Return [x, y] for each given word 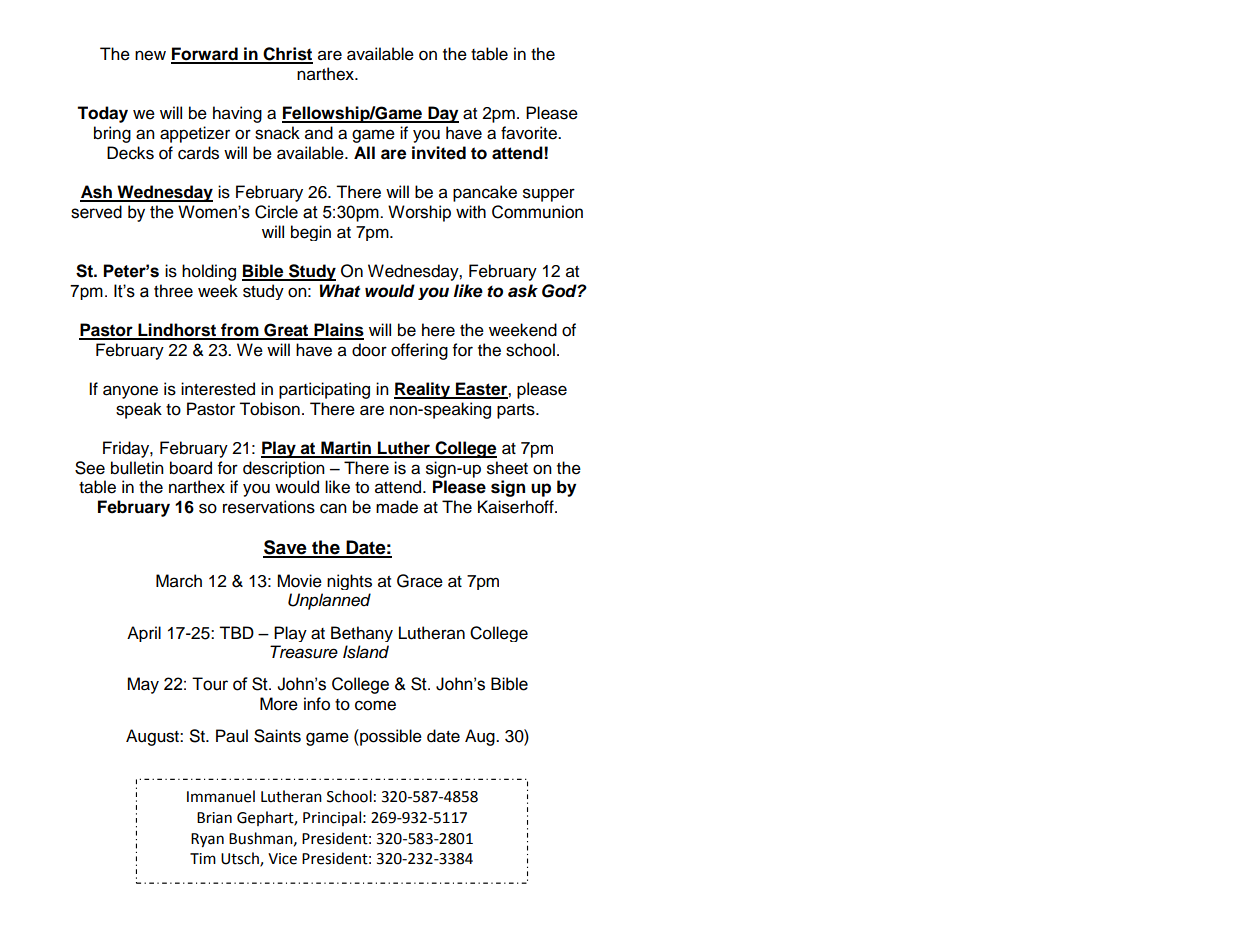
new [150, 55]
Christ [287, 55]
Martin [346, 449]
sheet [507, 468]
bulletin [137, 468]
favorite [530, 133]
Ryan [207, 840]
